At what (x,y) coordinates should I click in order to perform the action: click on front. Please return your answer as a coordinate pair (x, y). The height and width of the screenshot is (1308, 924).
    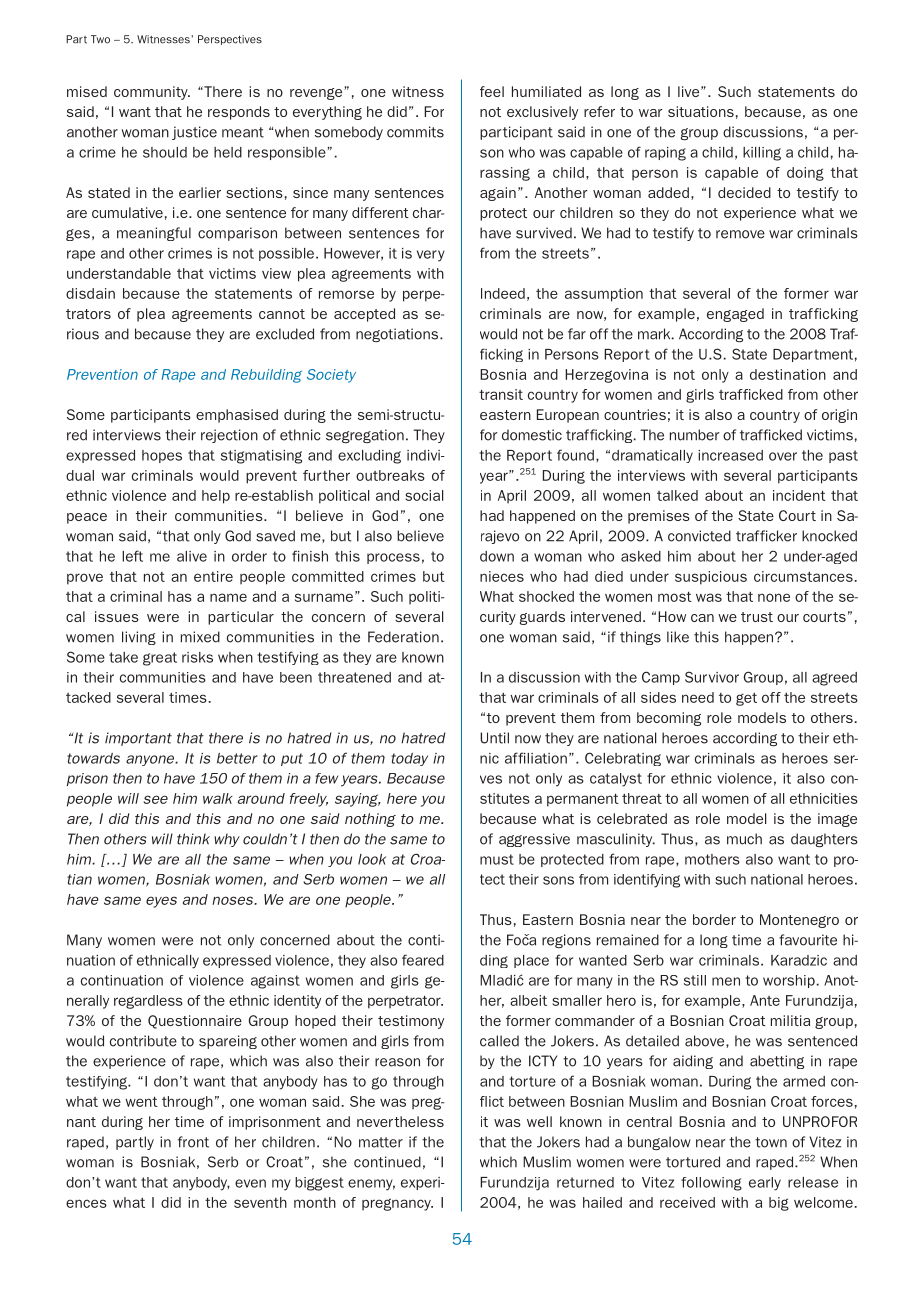
    Looking at the image, I should click on (193, 1142).
